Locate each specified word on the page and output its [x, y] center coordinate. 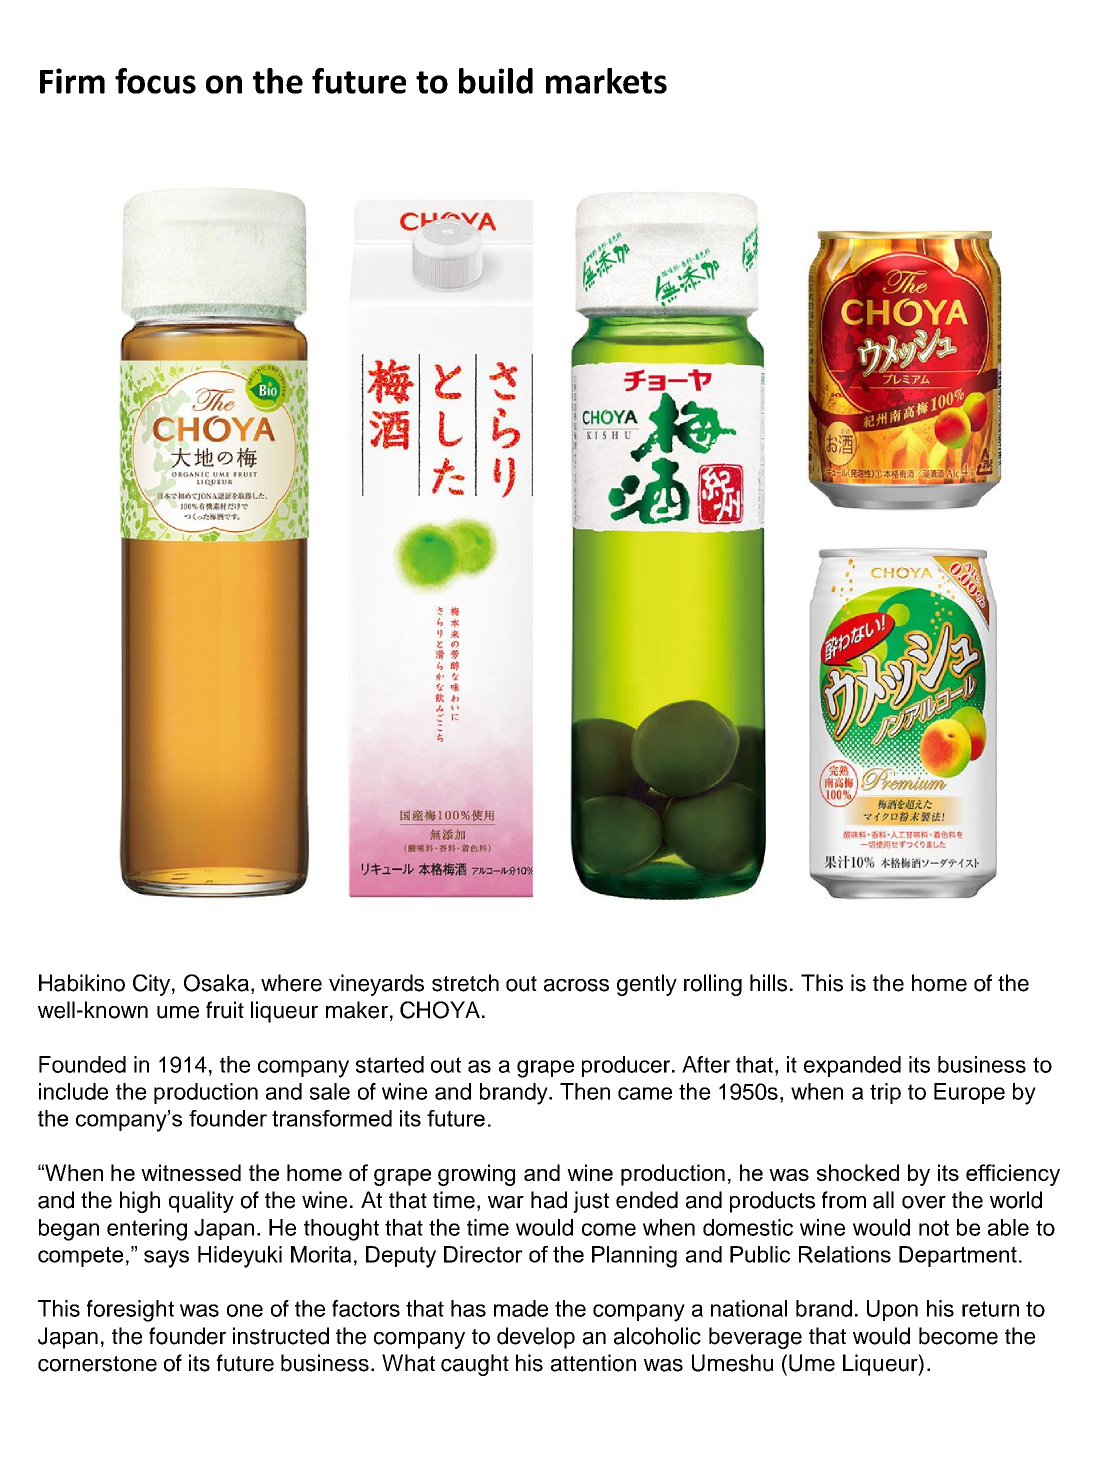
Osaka [216, 983]
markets [606, 81]
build [496, 81]
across [576, 985]
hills [768, 983]
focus [155, 81]
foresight [130, 1311]
